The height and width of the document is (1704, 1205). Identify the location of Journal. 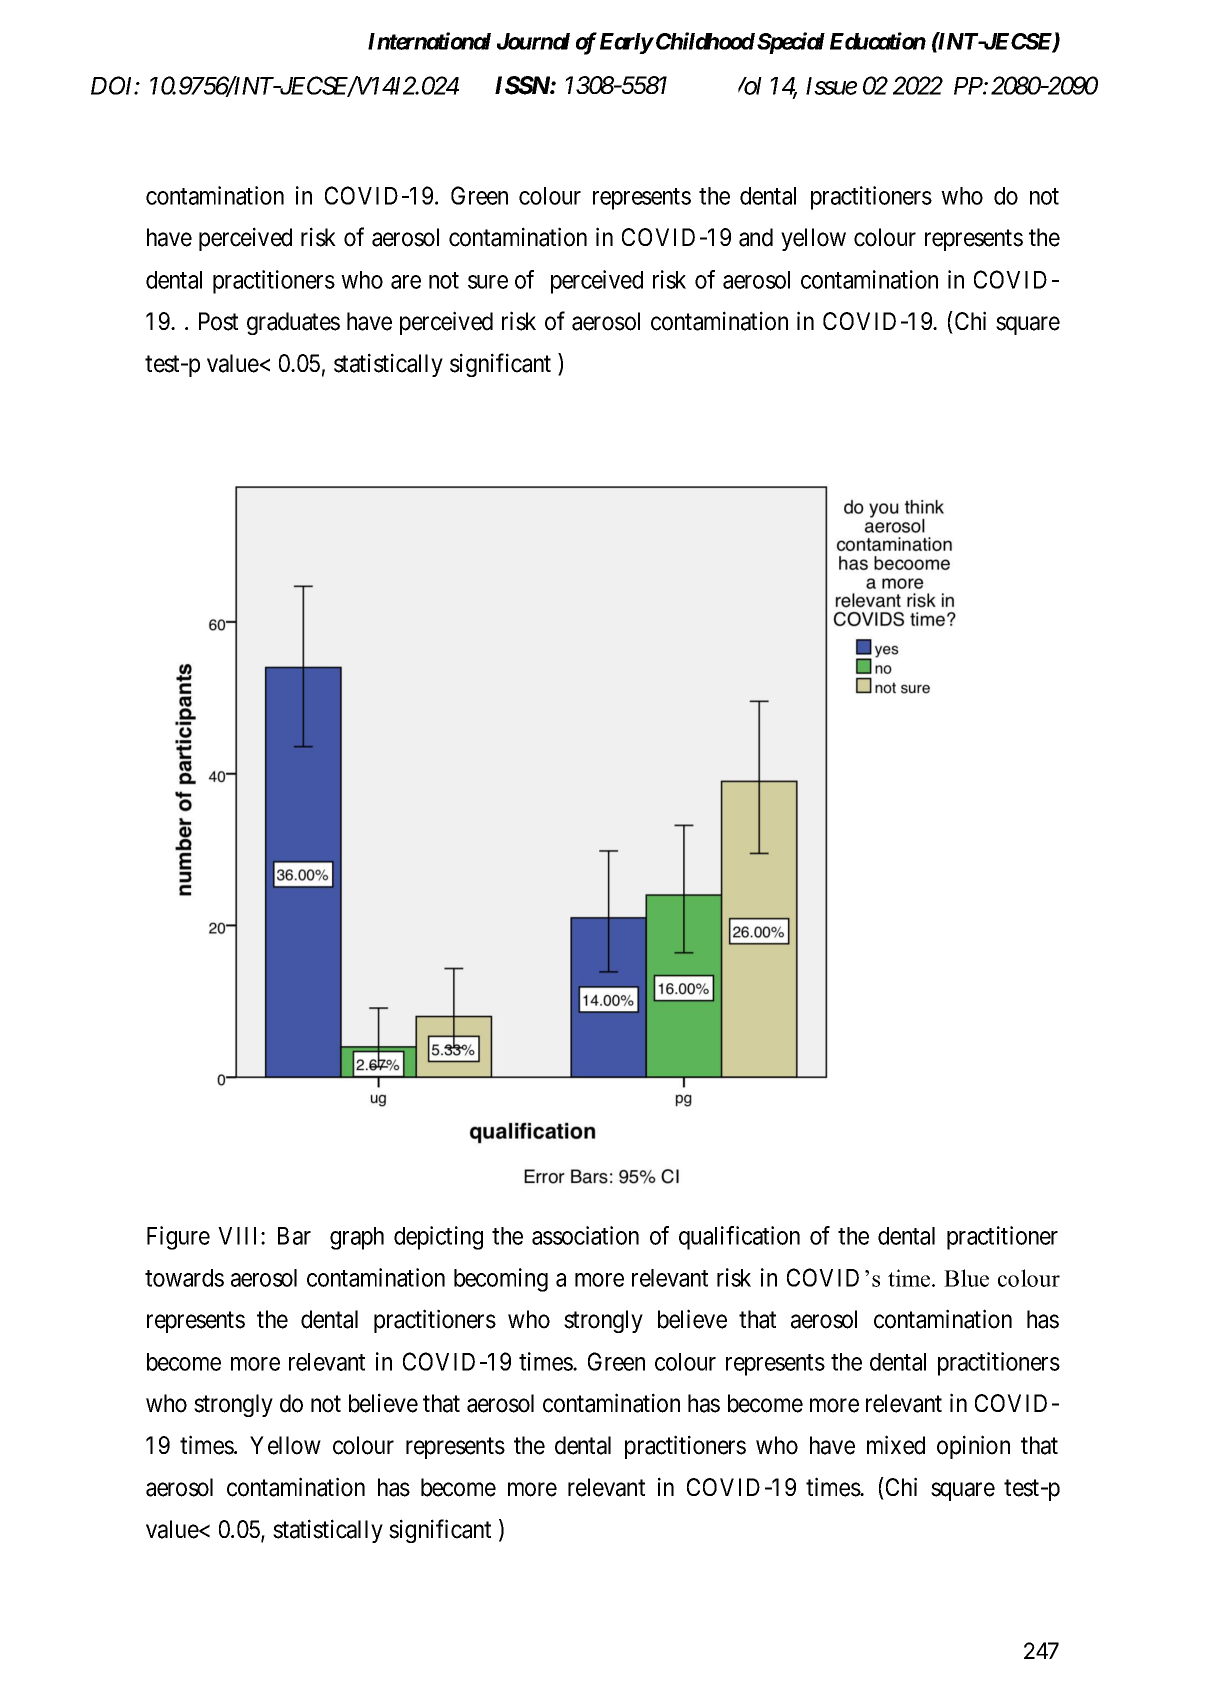
(533, 41).
